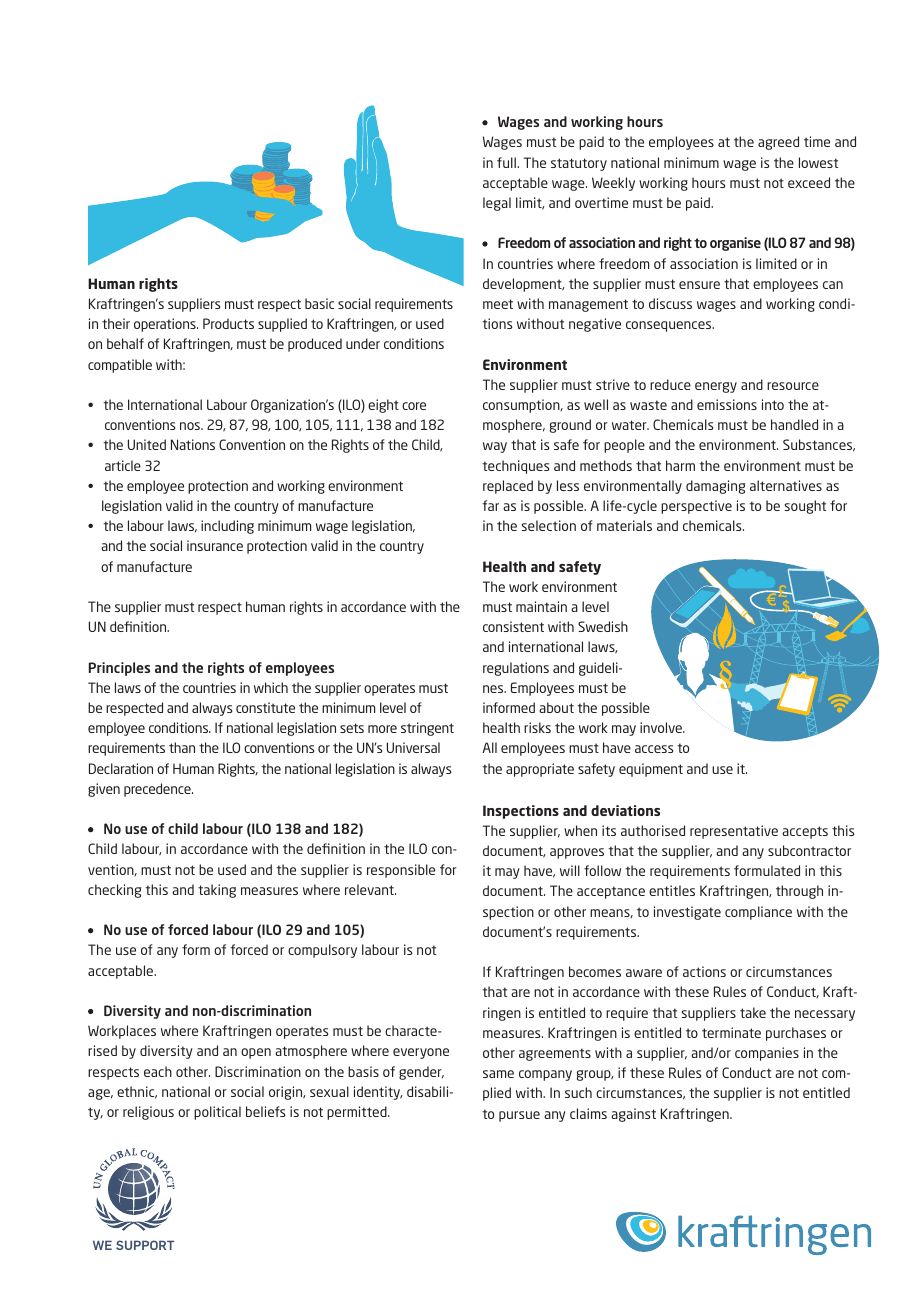 The width and height of the document is (924, 1308). What do you see at coordinates (145, 1245) in the document?
I see `SUPPORT` at bounding box center [145, 1245].
